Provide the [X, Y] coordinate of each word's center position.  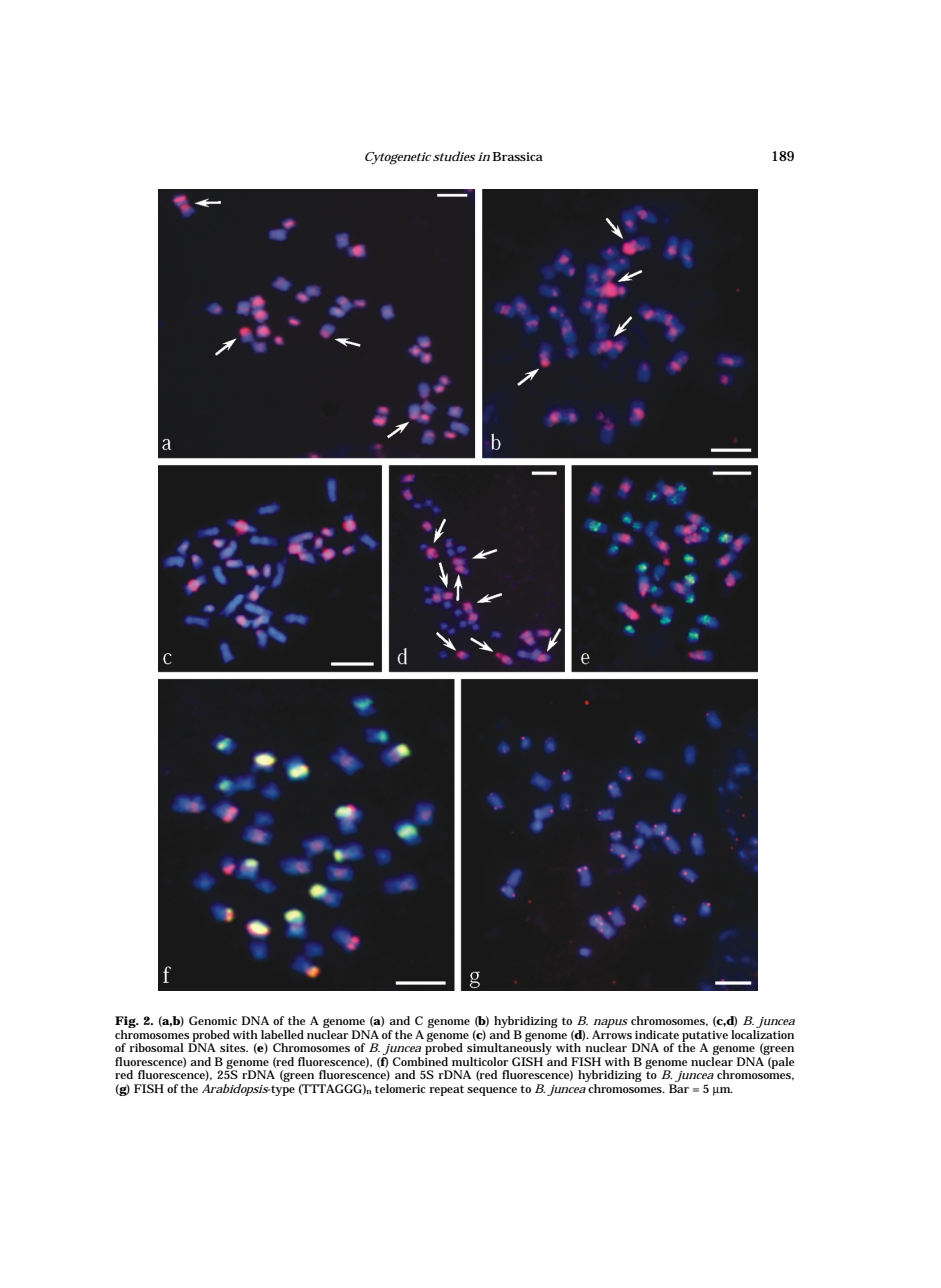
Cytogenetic [398, 158]
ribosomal [157, 1047]
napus [610, 1025]
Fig [126, 1023]
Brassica [518, 156]
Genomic [213, 1020]
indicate [657, 1034]
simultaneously [509, 1049]
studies [454, 156]
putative [705, 1037]
